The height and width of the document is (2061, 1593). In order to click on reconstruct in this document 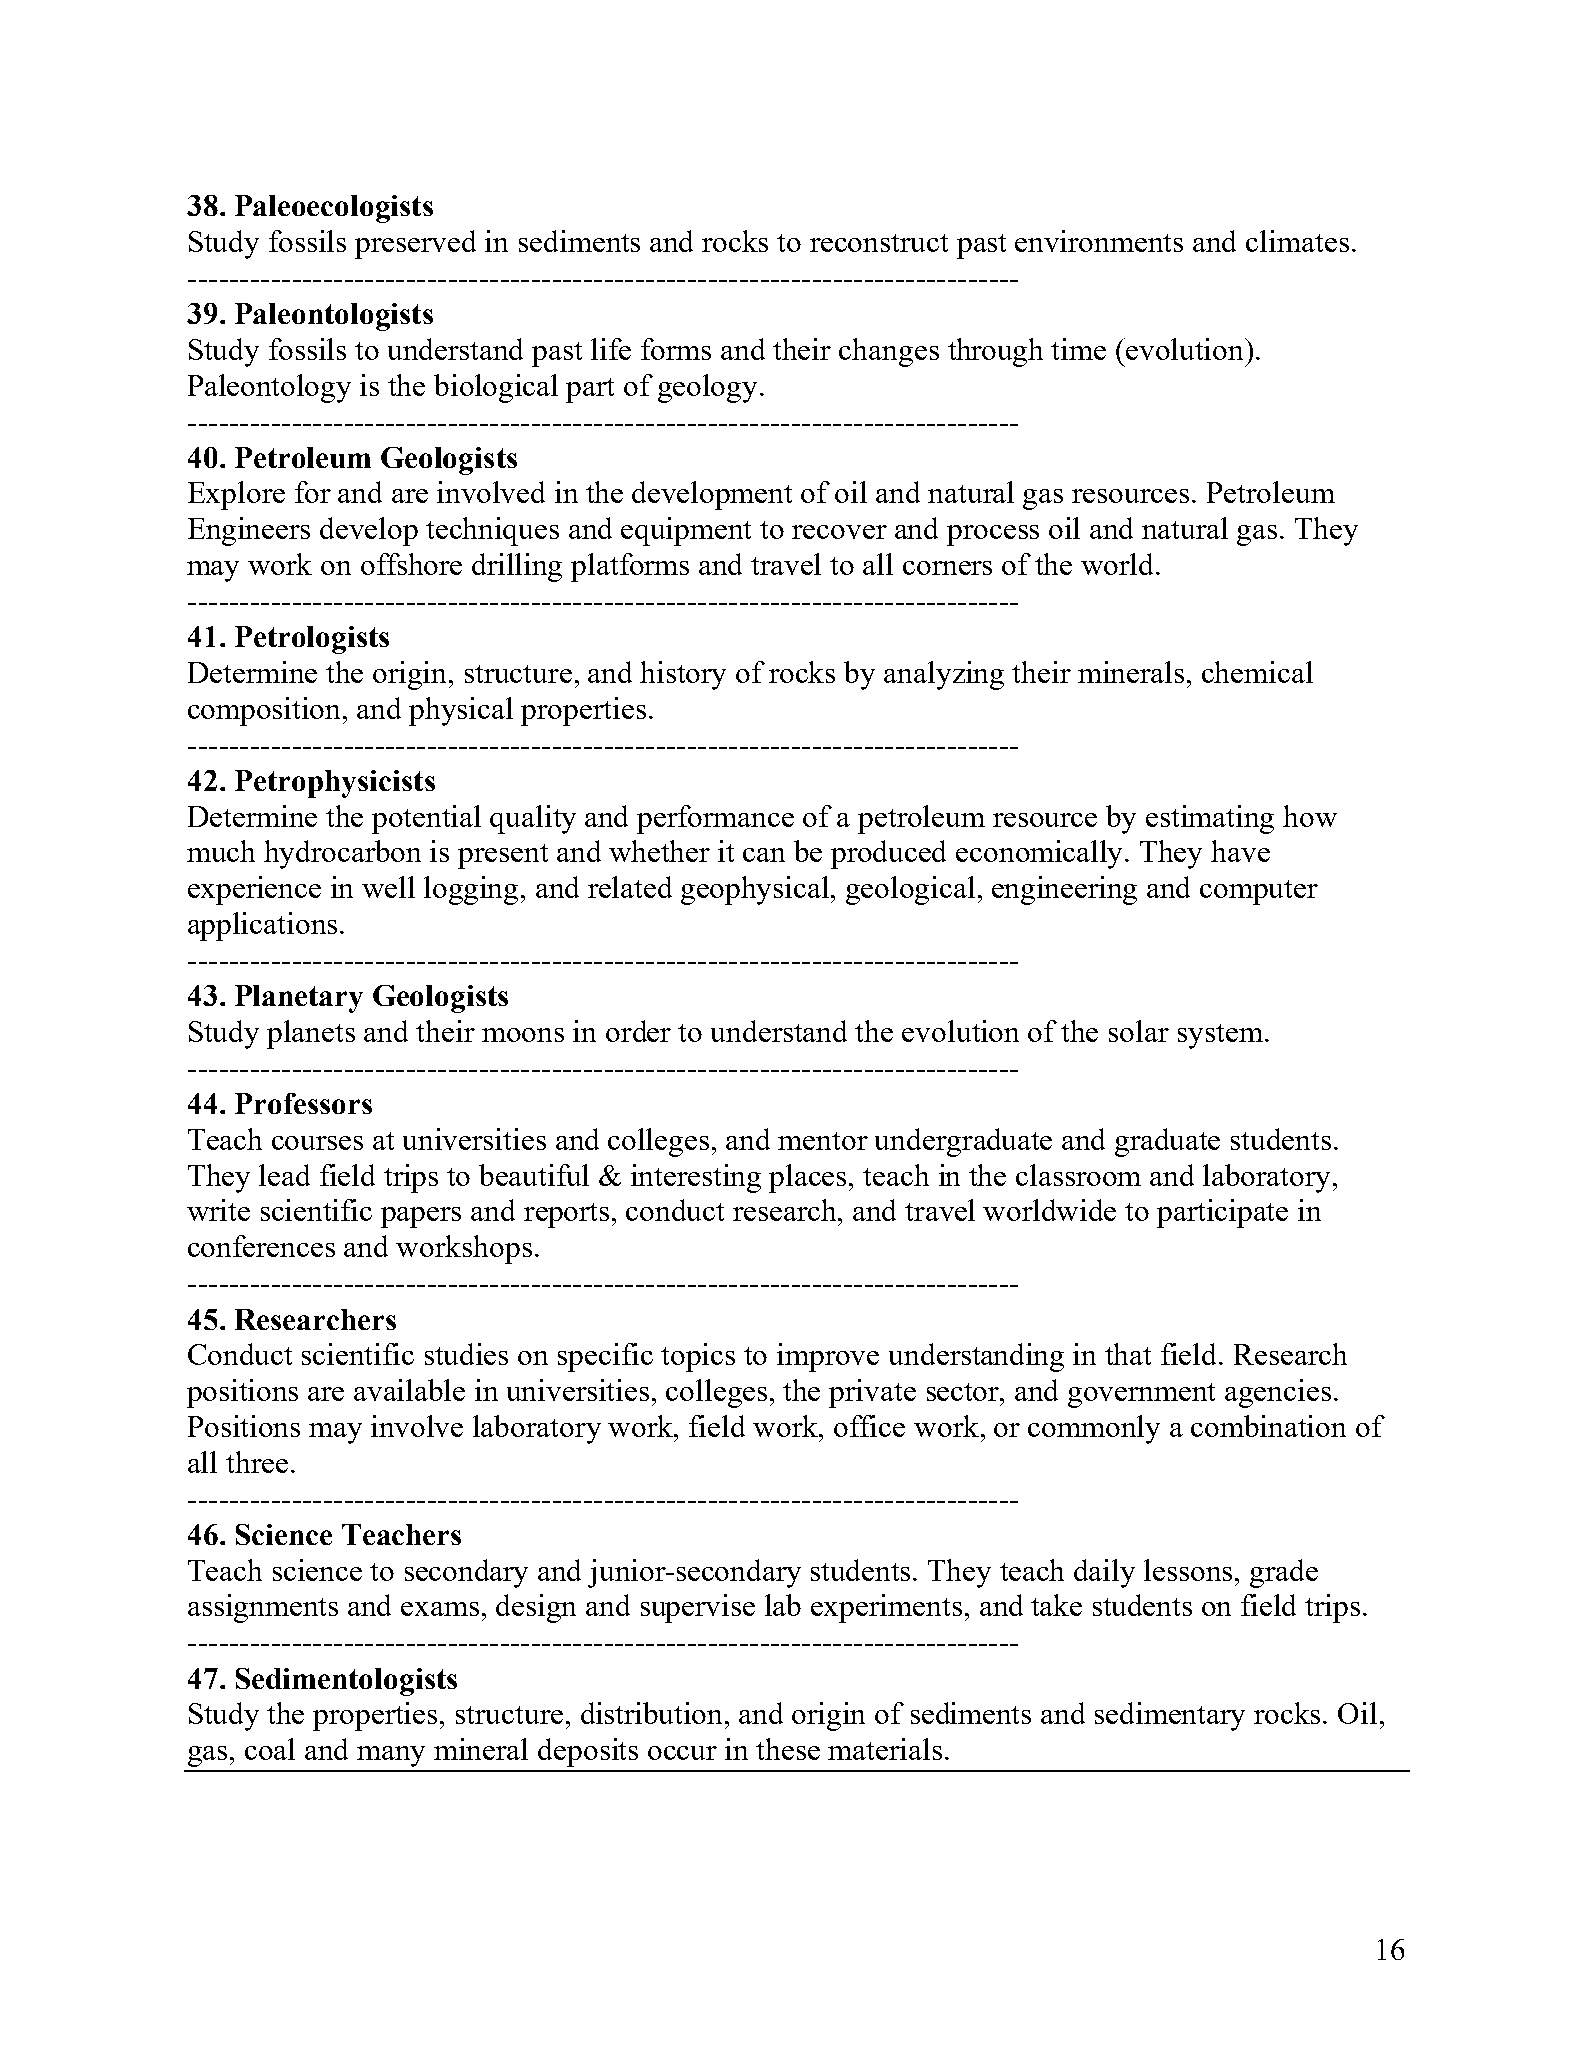, I will do `click(879, 243)`.
